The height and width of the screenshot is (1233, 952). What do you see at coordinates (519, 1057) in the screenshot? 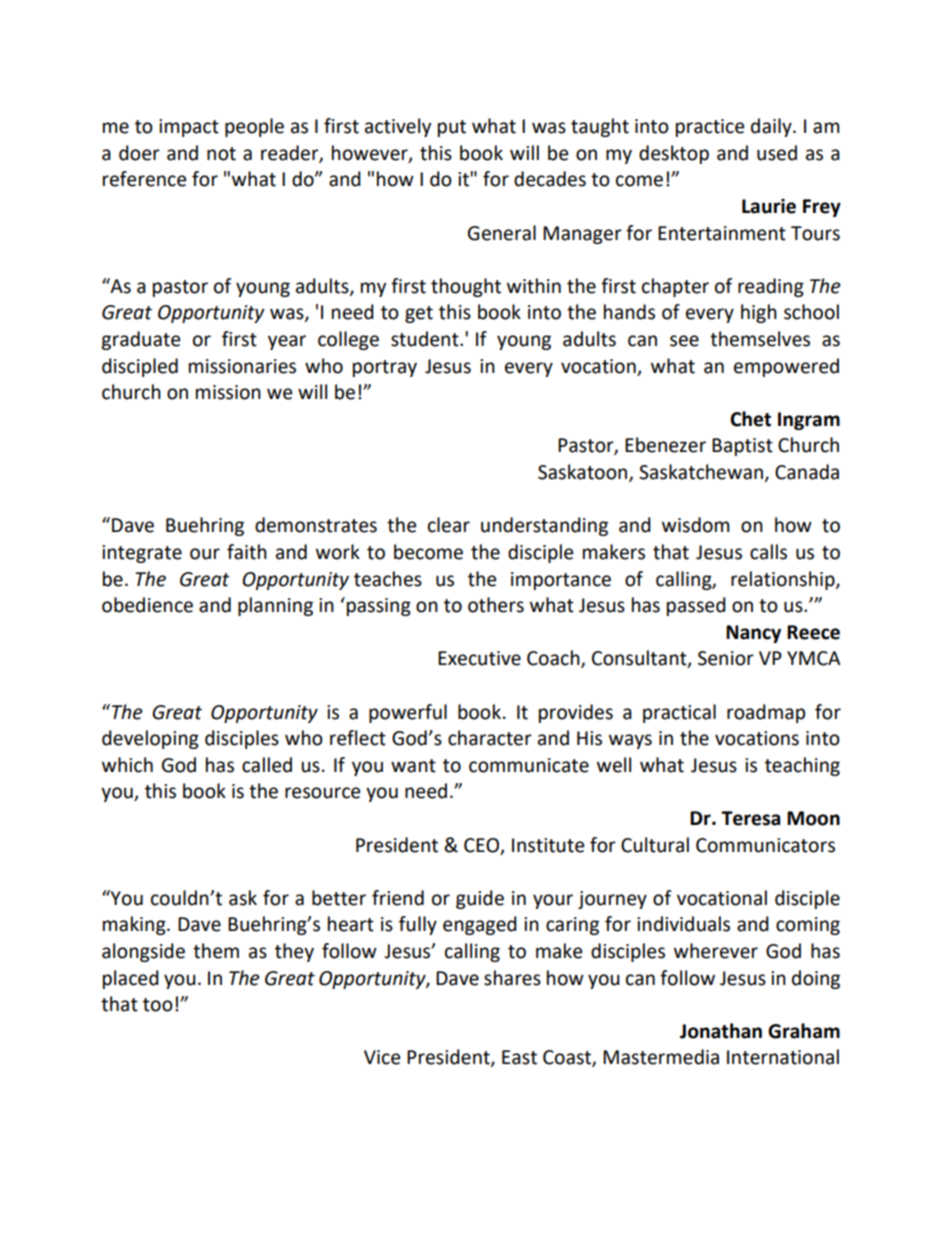
I see `East` at bounding box center [519, 1057].
